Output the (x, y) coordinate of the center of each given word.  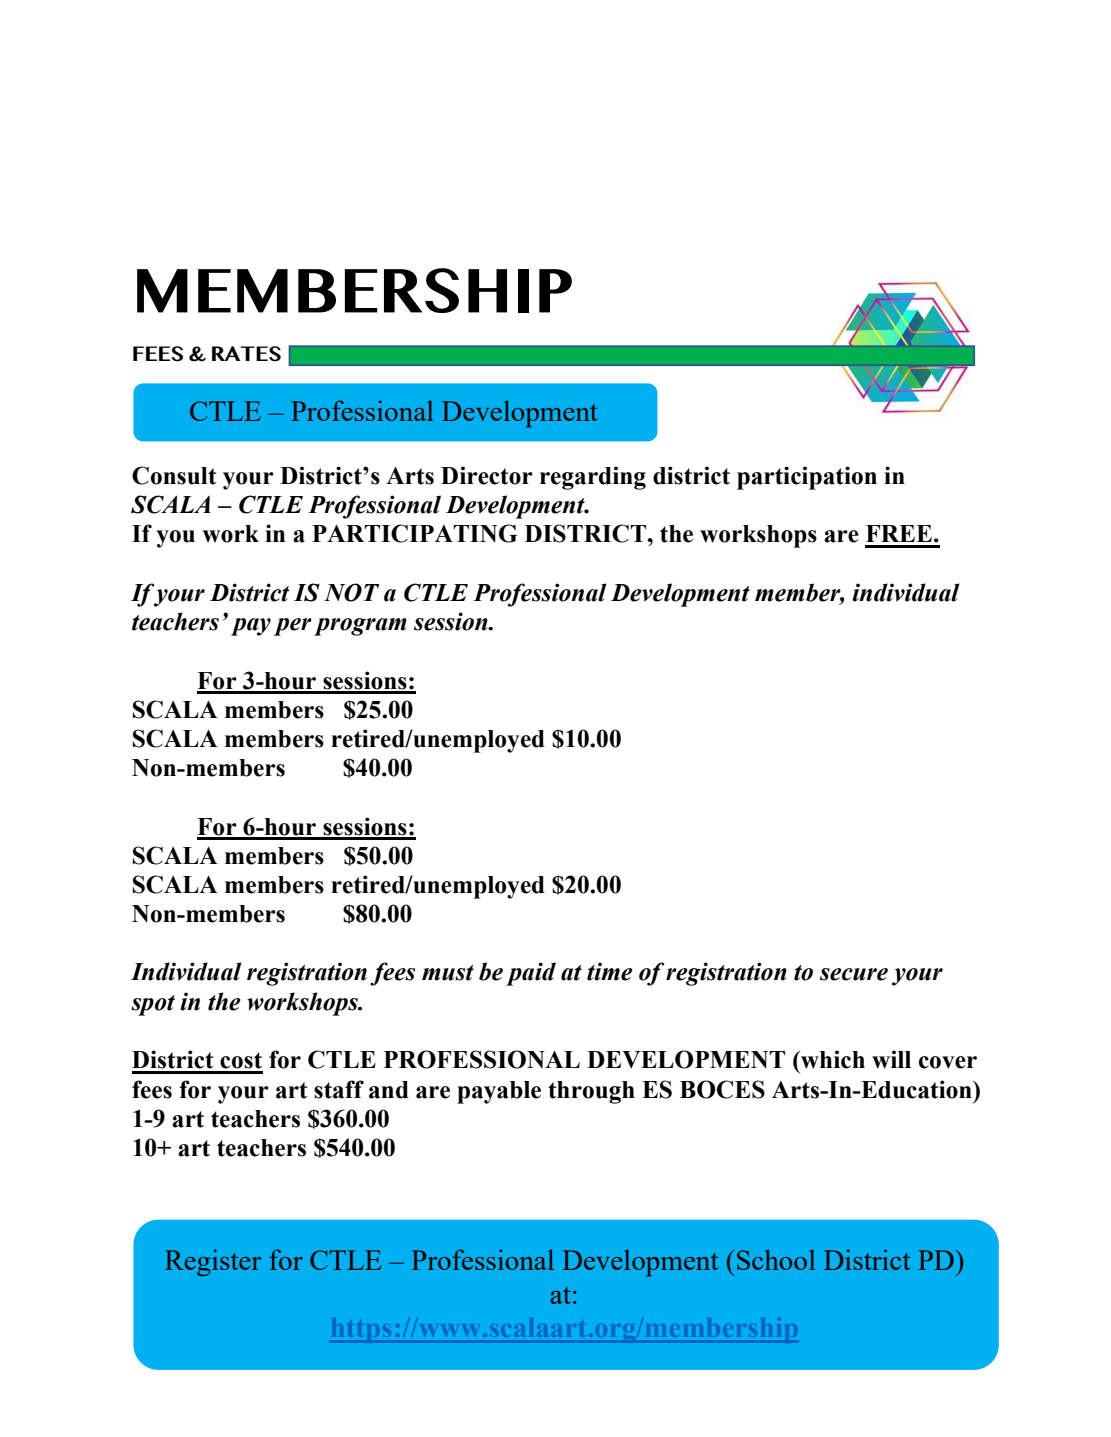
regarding (593, 478)
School (776, 1259)
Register (213, 1263)
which (832, 1059)
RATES (246, 354)
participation (807, 478)
